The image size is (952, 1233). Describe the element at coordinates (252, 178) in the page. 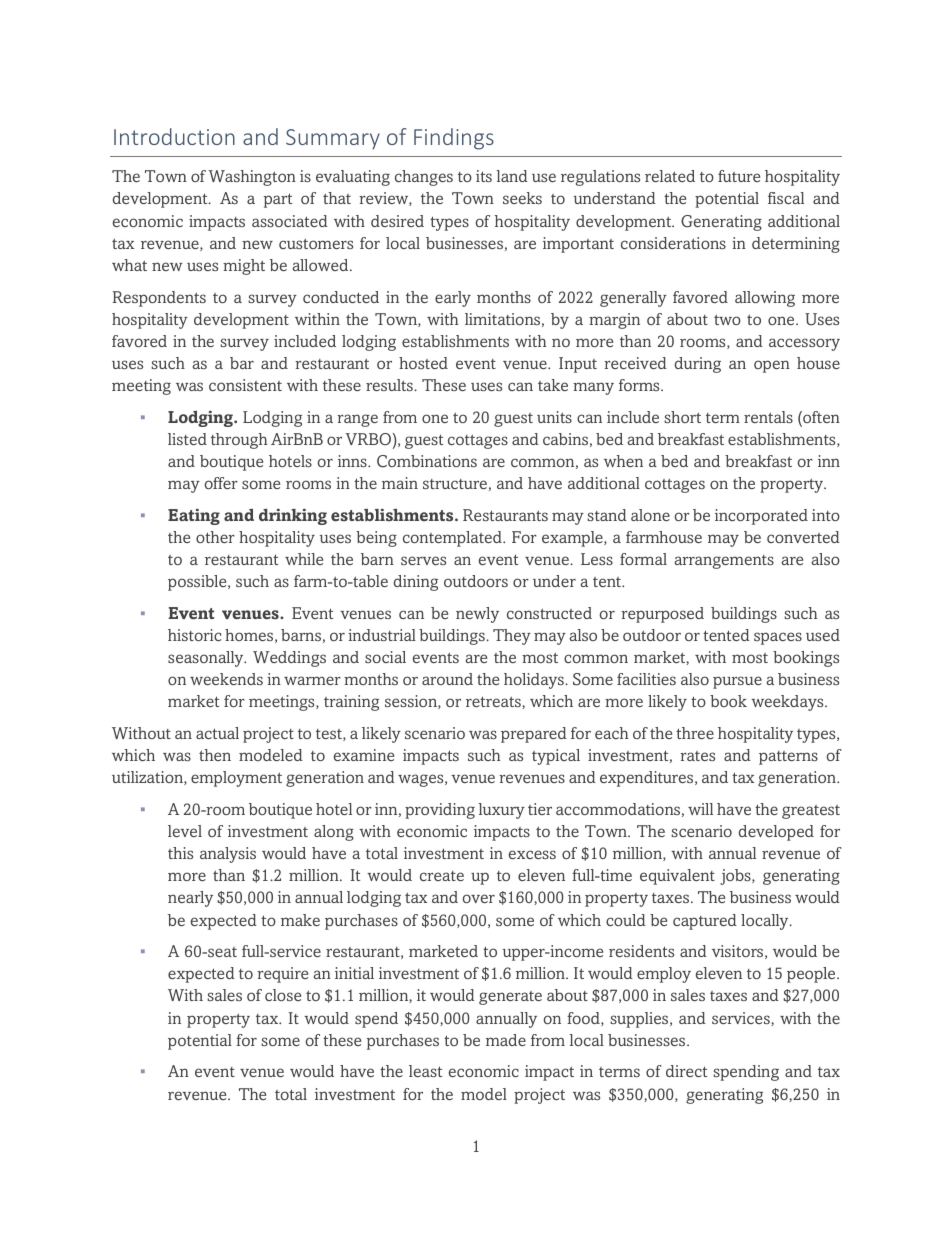

I see `Washington` at that location.
